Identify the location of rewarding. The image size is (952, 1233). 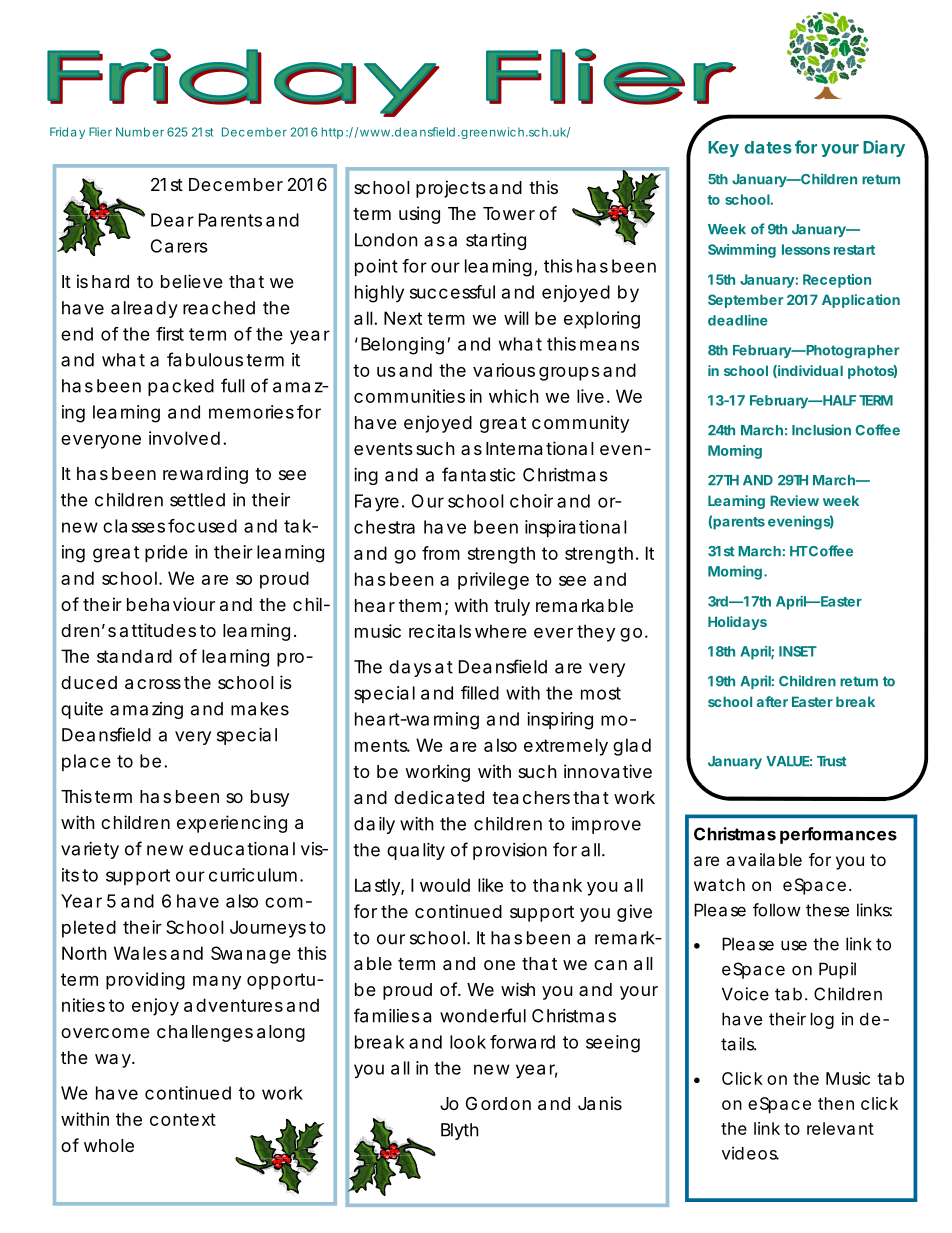
(205, 475).
